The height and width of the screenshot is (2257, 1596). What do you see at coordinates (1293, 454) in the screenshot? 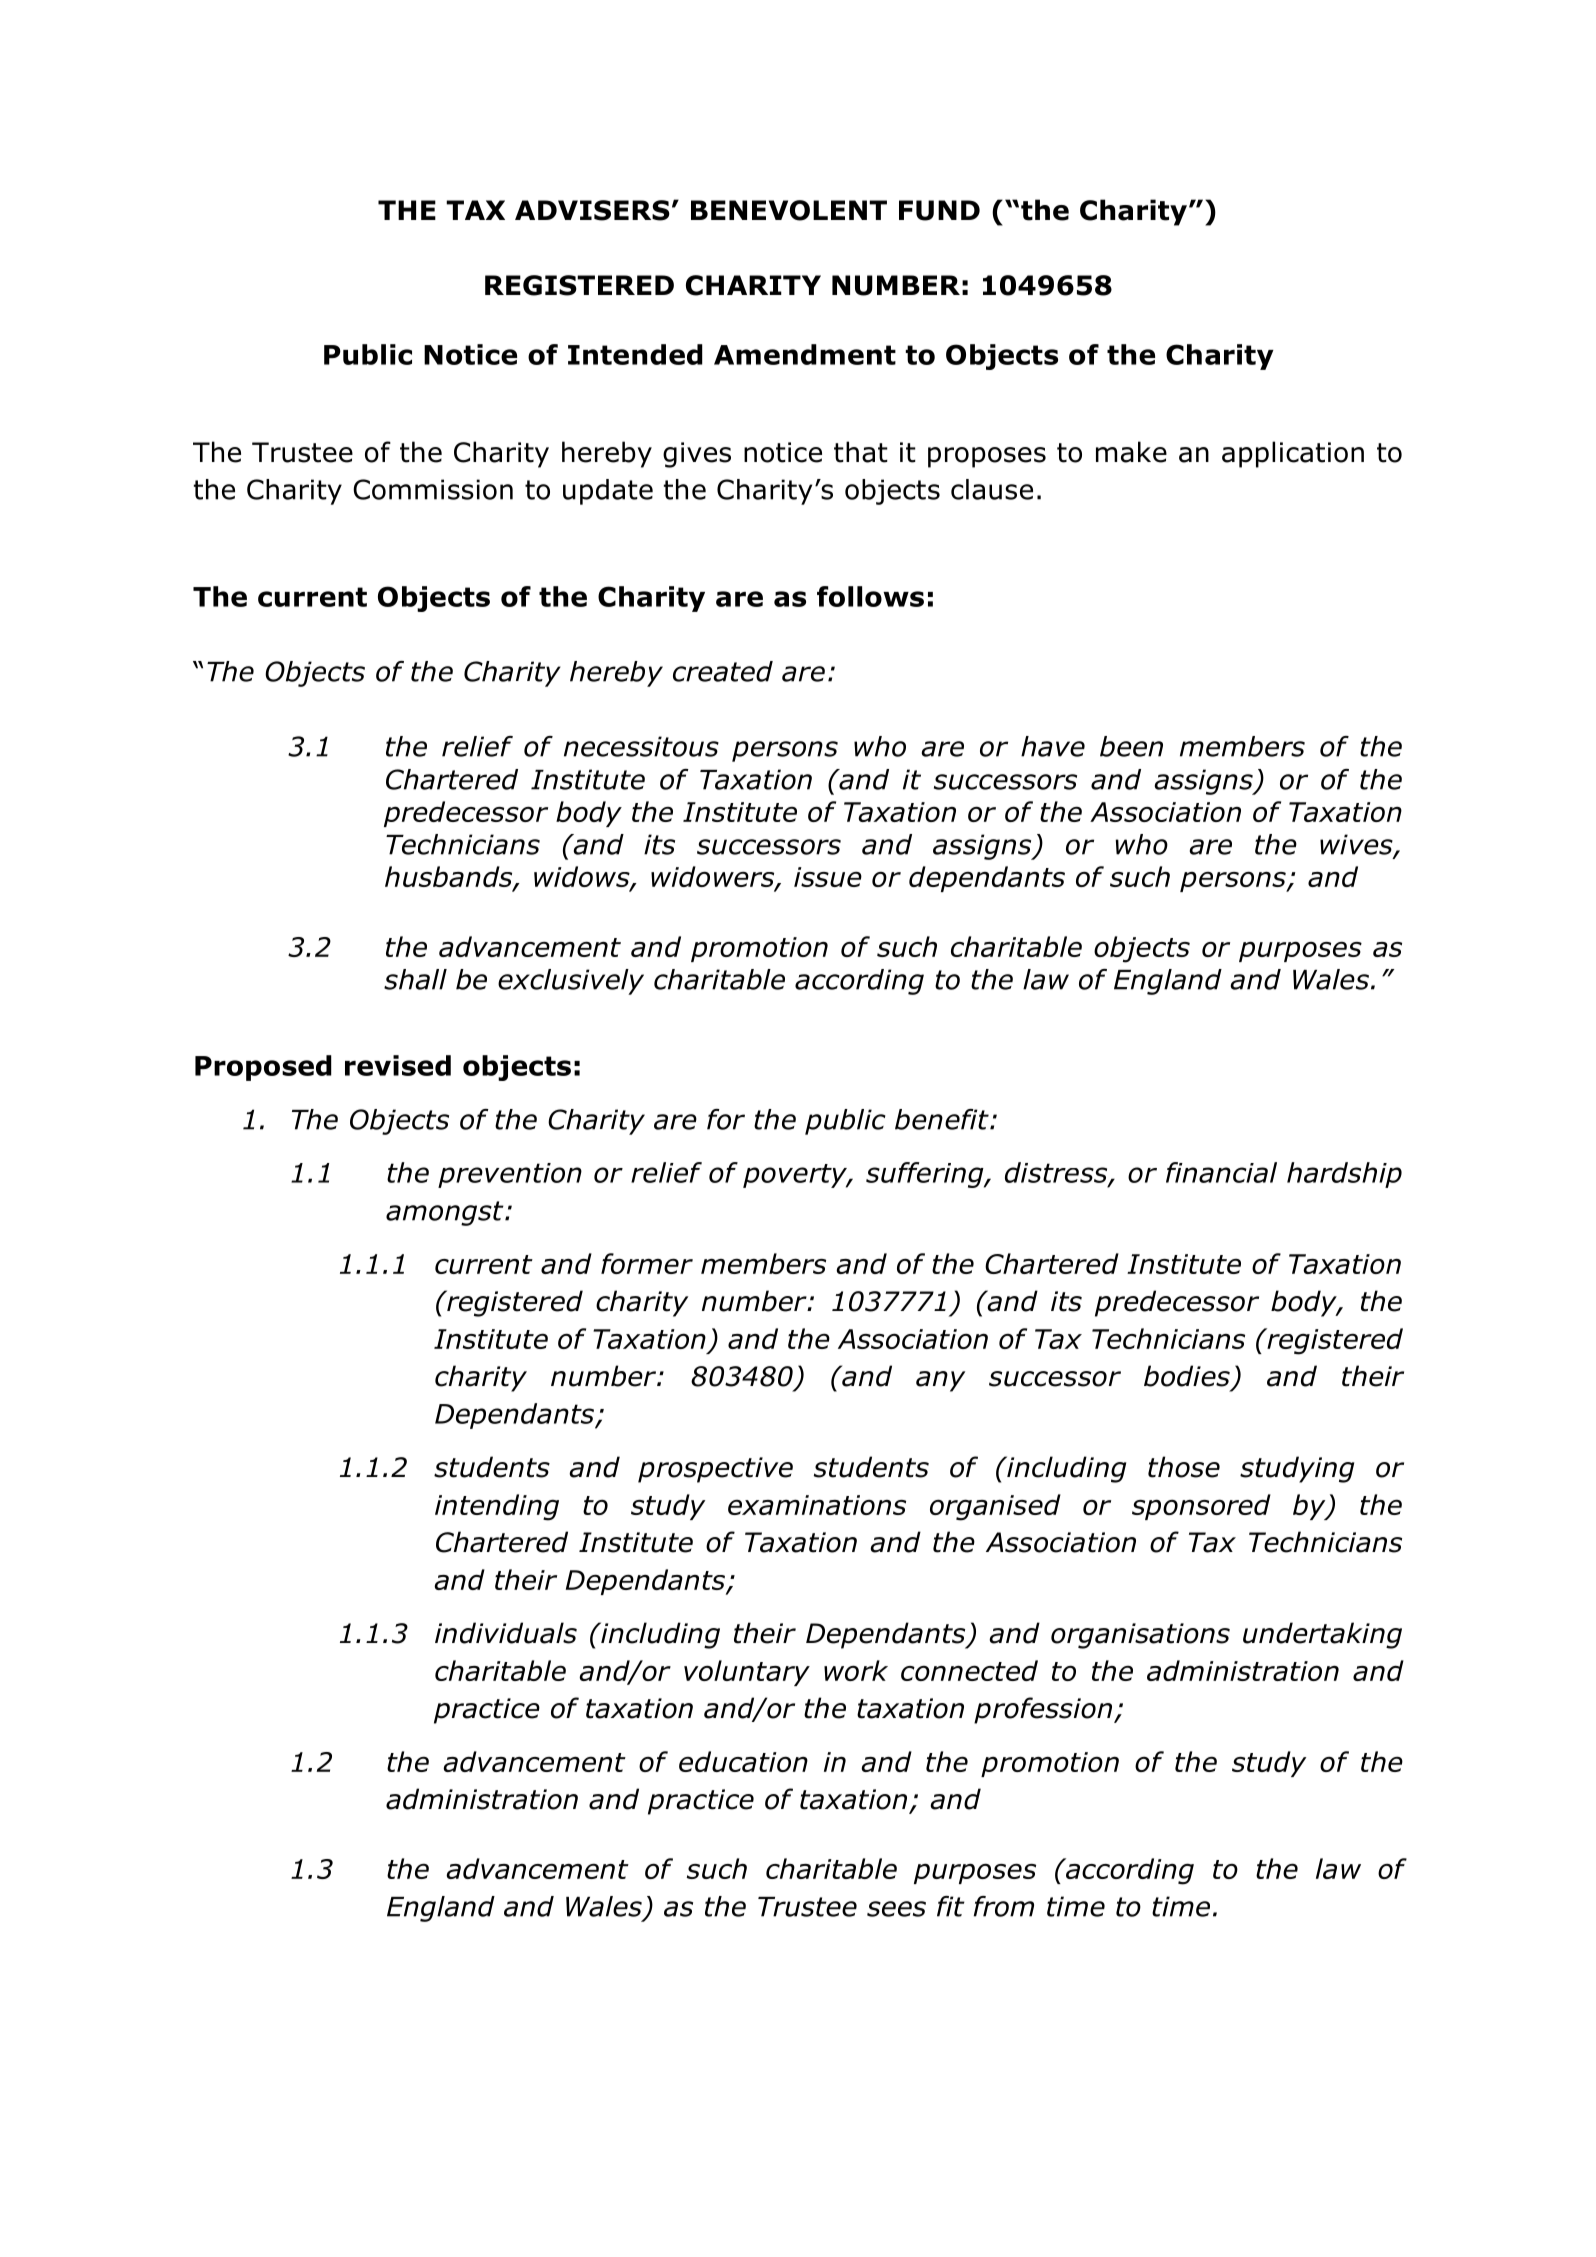
I see `application` at bounding box center [1293, 454].
